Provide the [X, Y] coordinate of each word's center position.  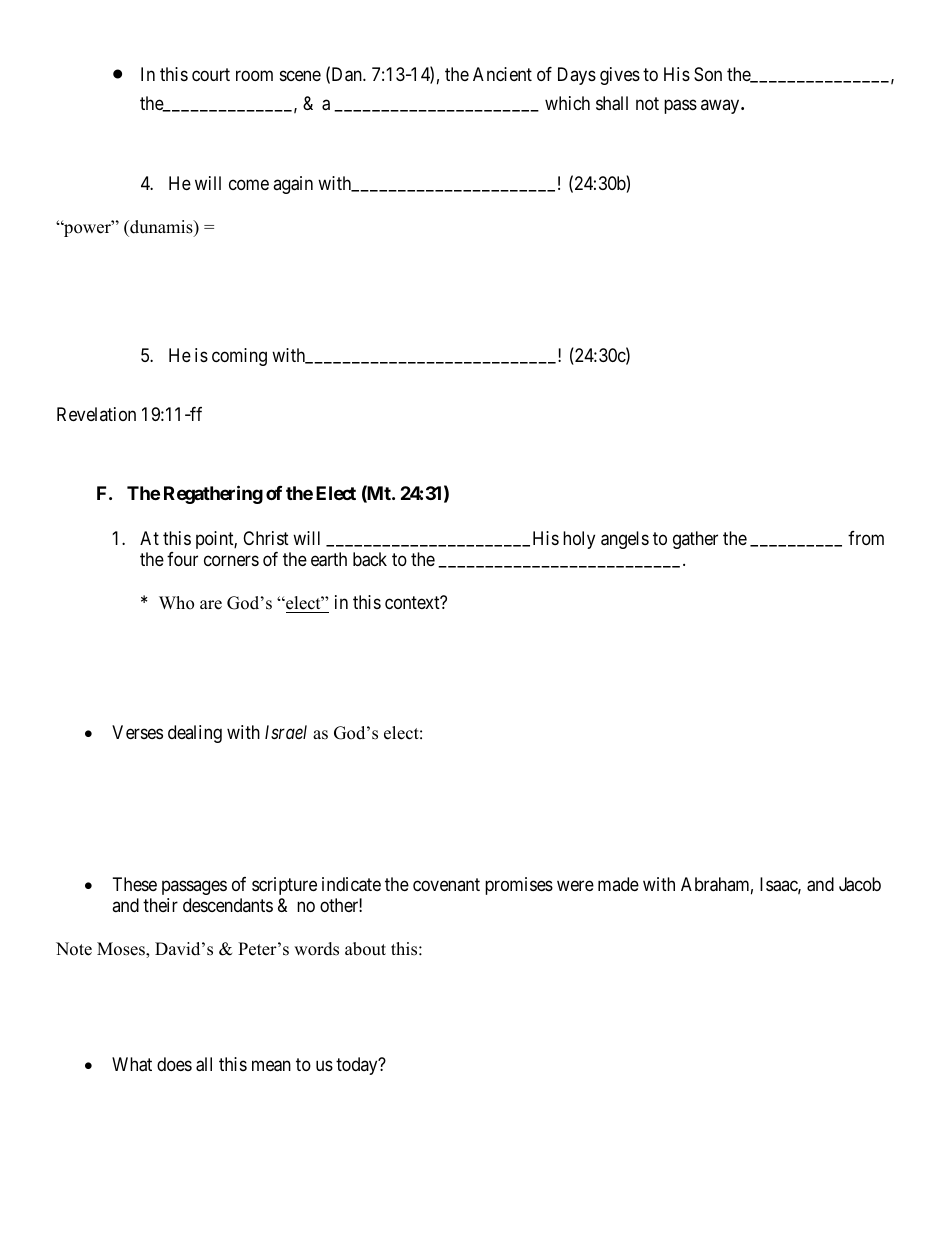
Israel [286, 732]
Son [708, 74]
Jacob [860, 884]
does [174, 1064]
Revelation [96, 414]
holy [579, 540]
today [358, 1066]
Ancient [502, 74]
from [866, 538]
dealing [195, 734]
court [211, 74]
